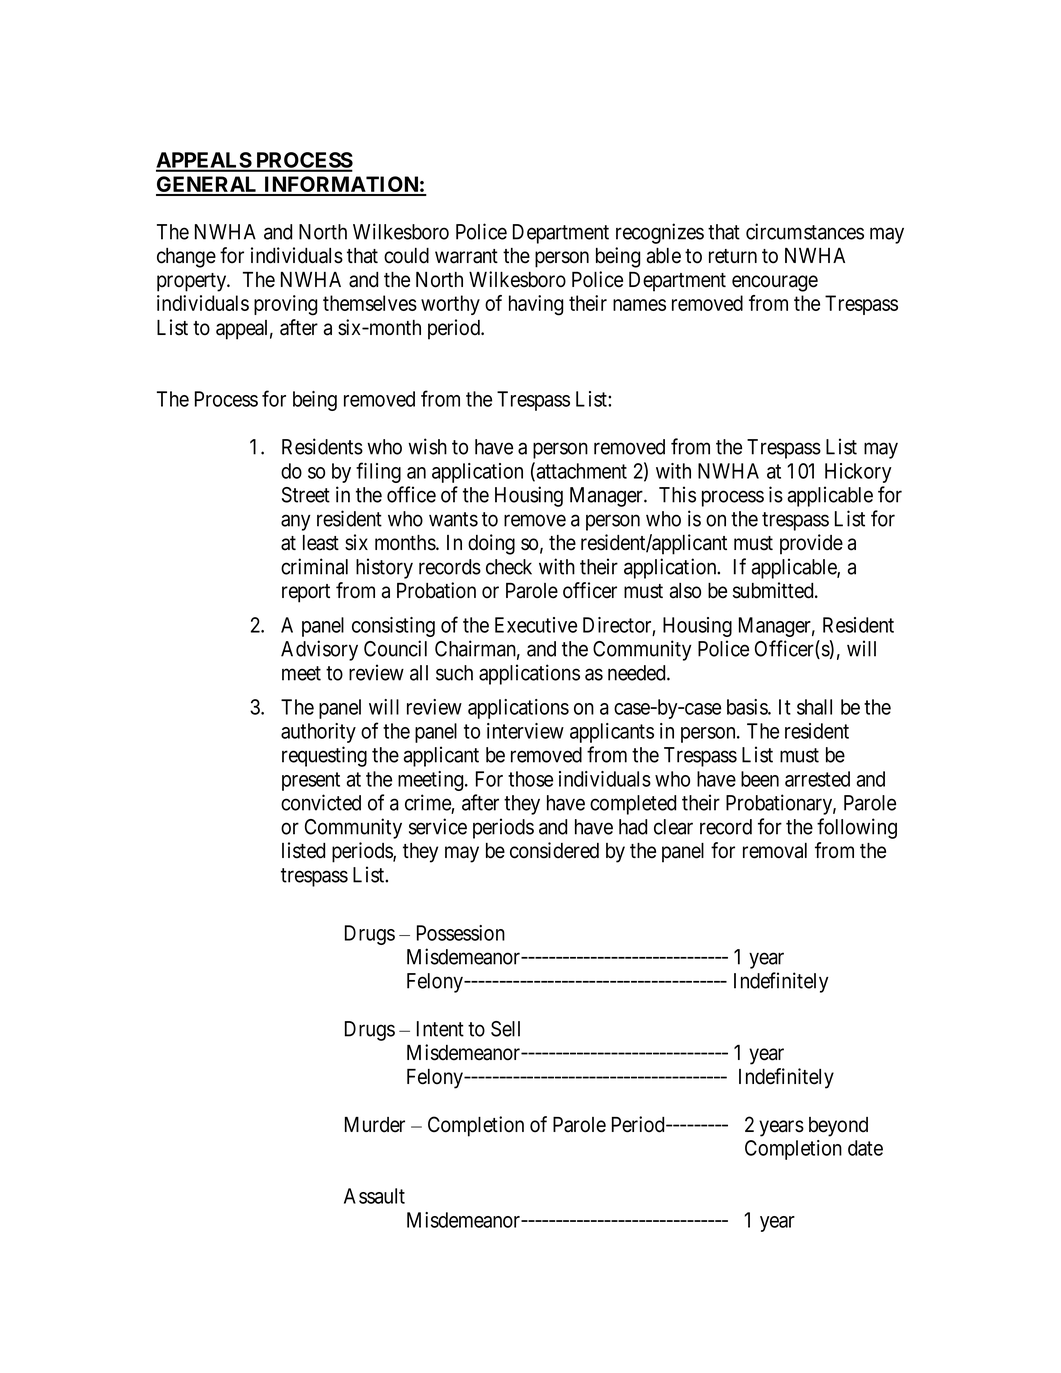  What do you see at coordinates (466, 256) in the screenshot?
I see `warrant` at bounding box center [466, 256].
